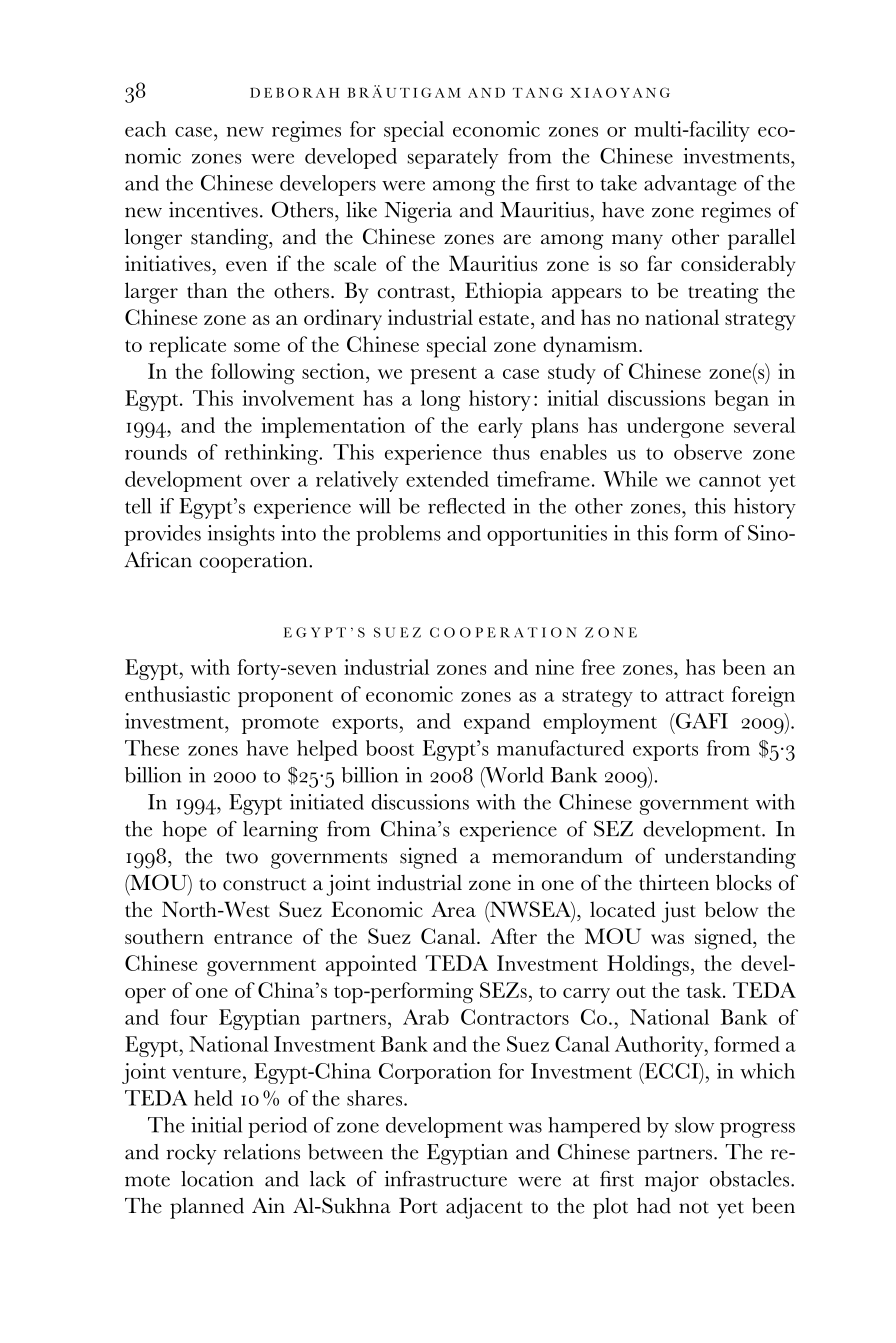  I want to click on rocky, so click(191, 1154).
